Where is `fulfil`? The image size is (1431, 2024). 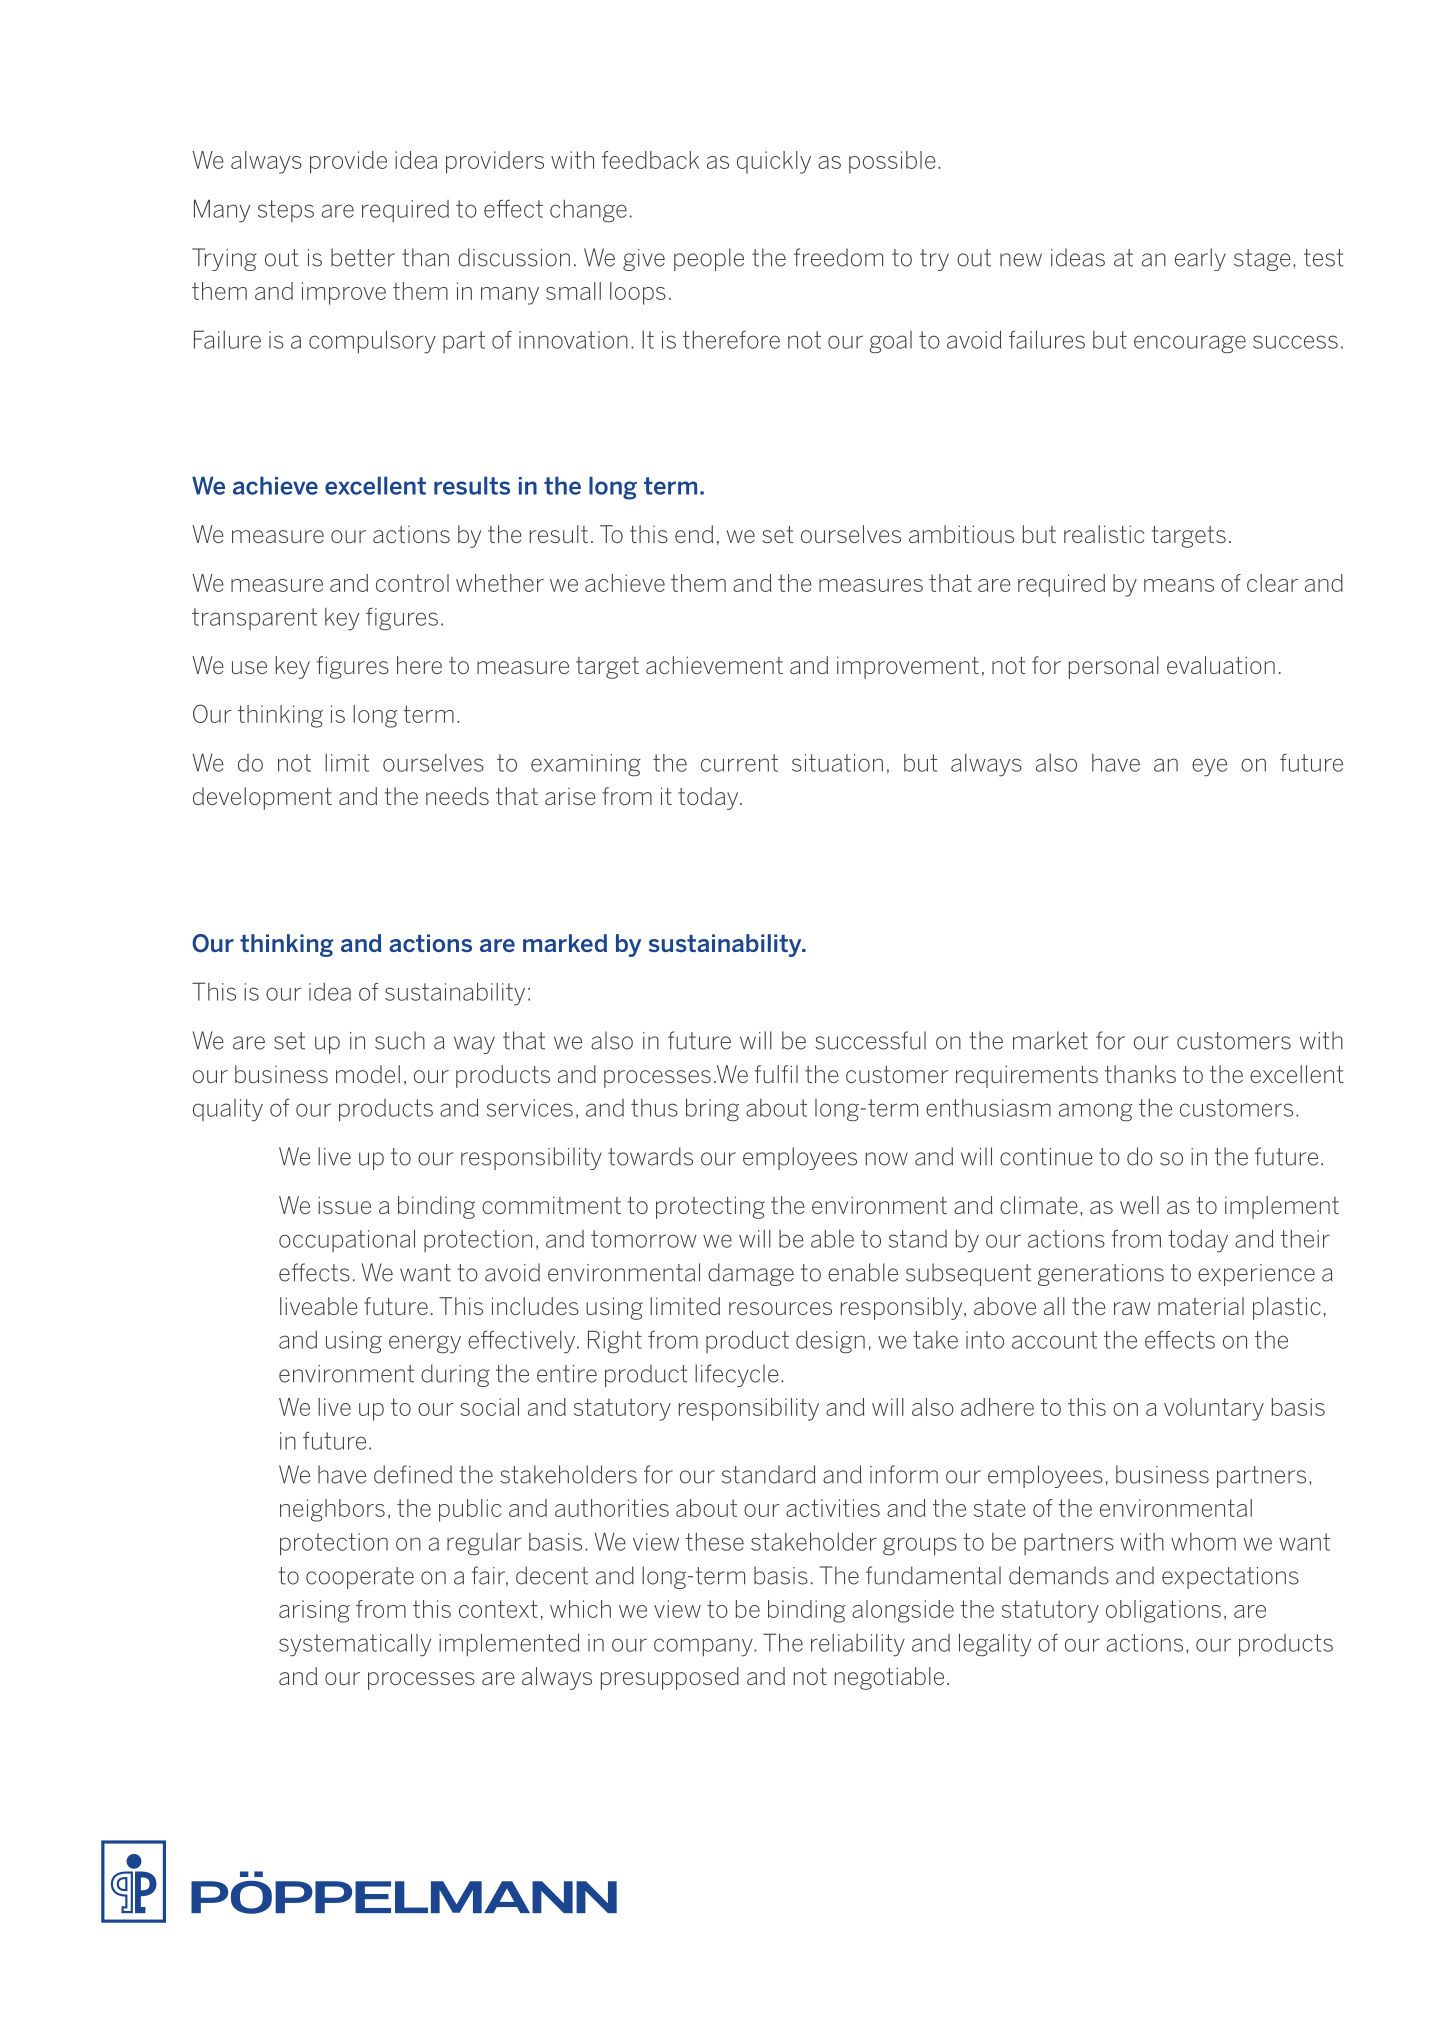 fulfil is located at coordinates (776, 1074).
